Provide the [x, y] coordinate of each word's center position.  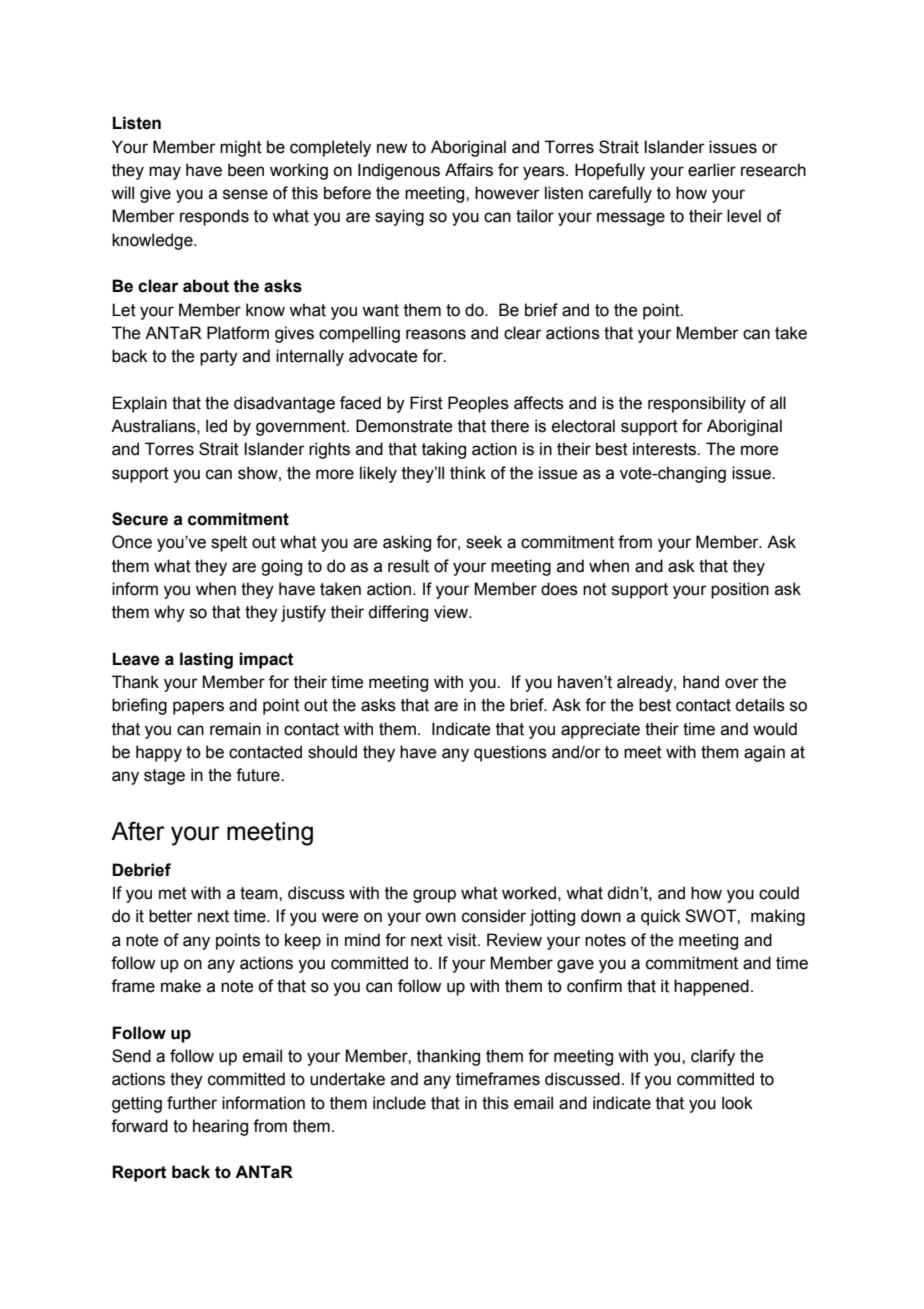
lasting [206, 660]
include [399, 1103]
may [165, 173]
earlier [712, 170]
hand [701, 682]
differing [398, 613]
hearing [220, 1127]
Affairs [469, 170]
